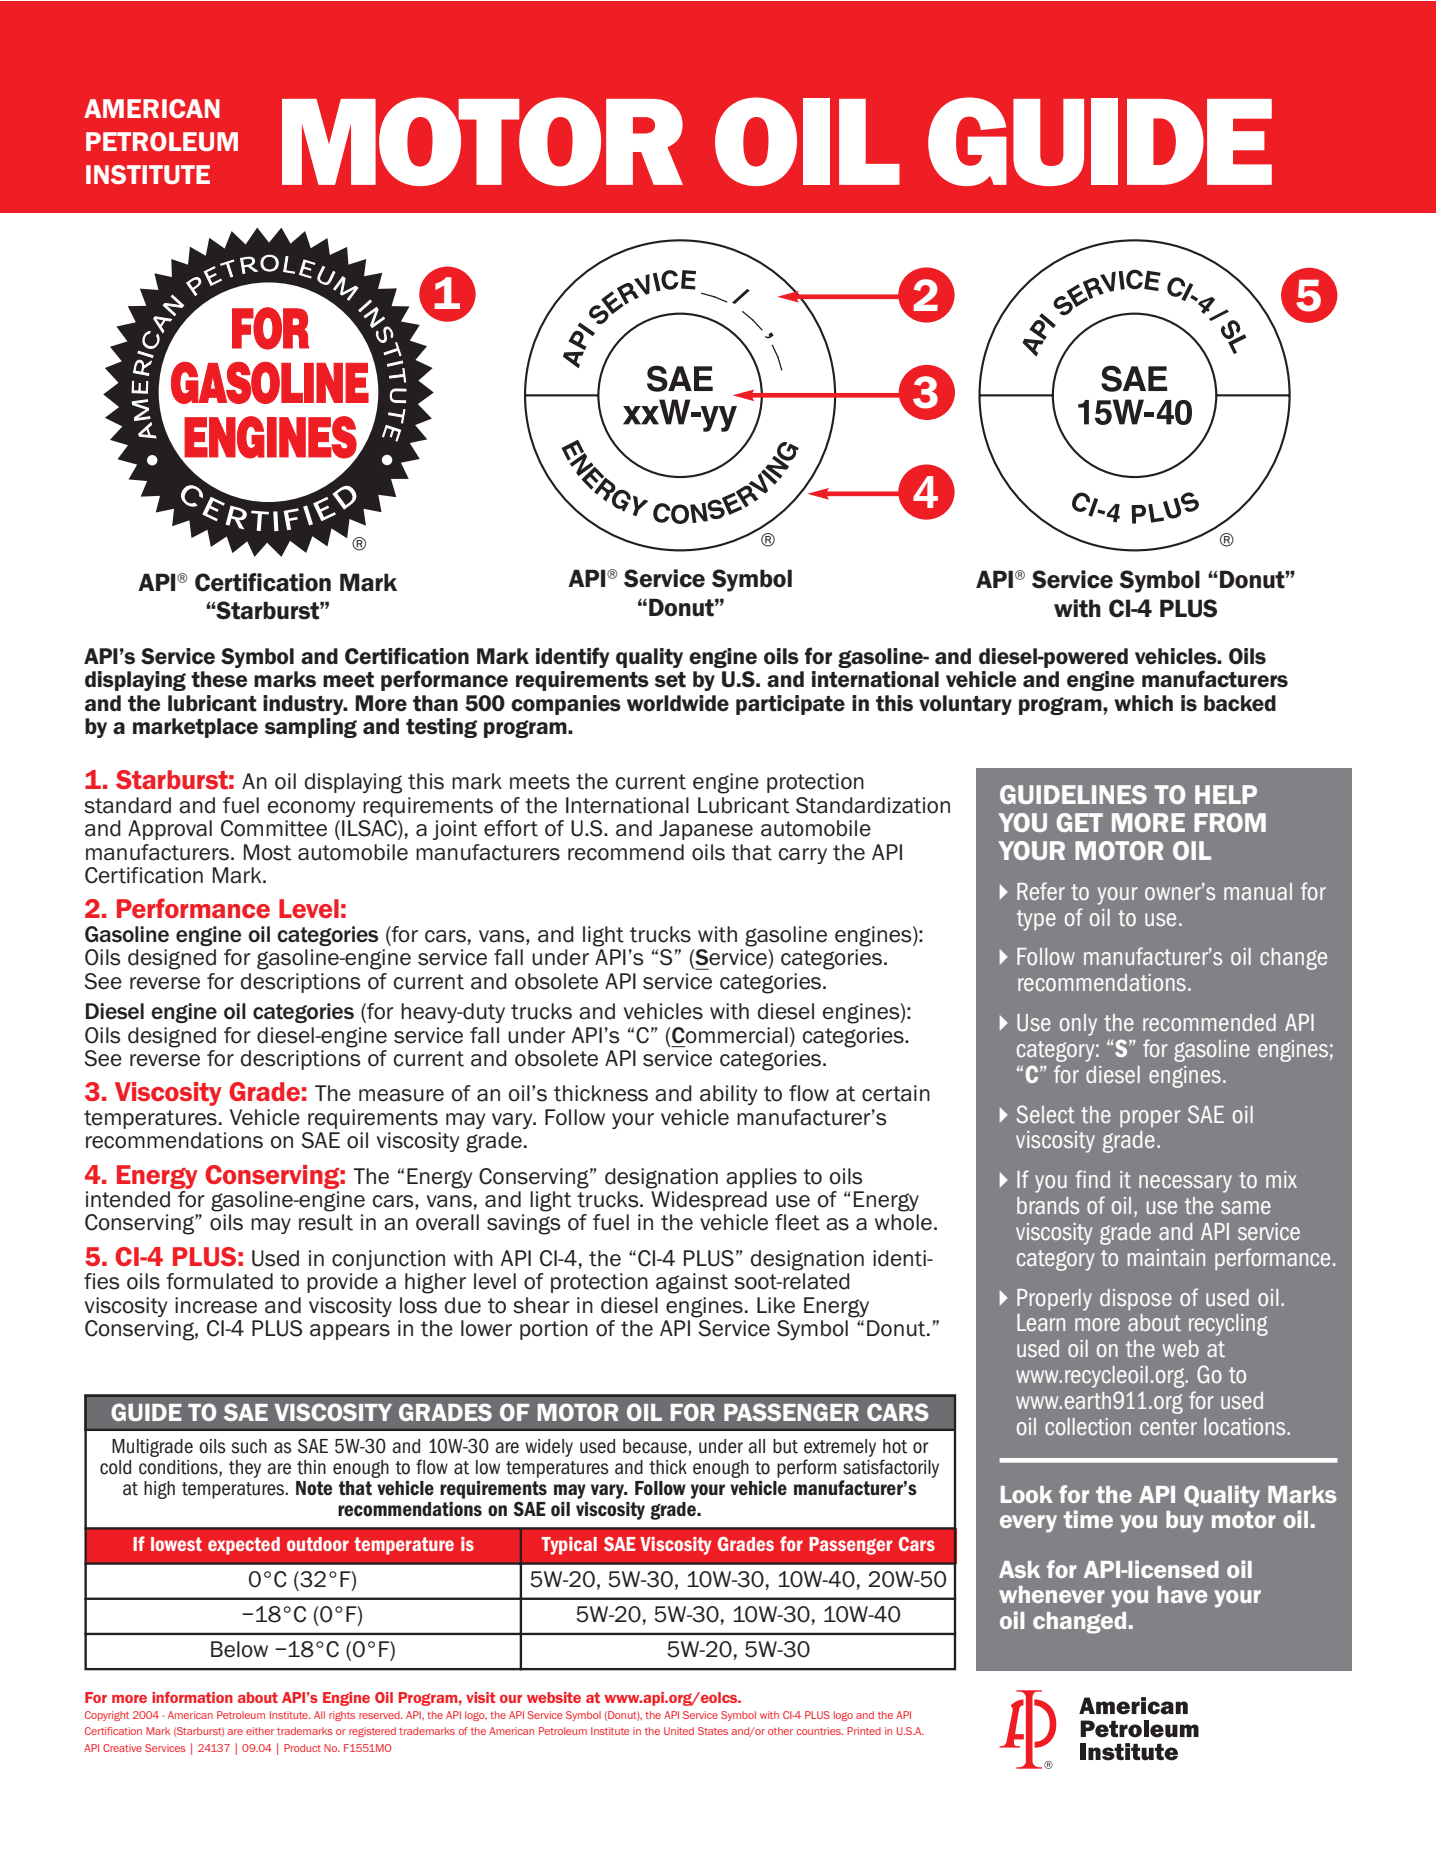 This document has width=1436, height=1858. Describe the element at coordinates (216, 1305) in the document. I see `increase` at that location.
